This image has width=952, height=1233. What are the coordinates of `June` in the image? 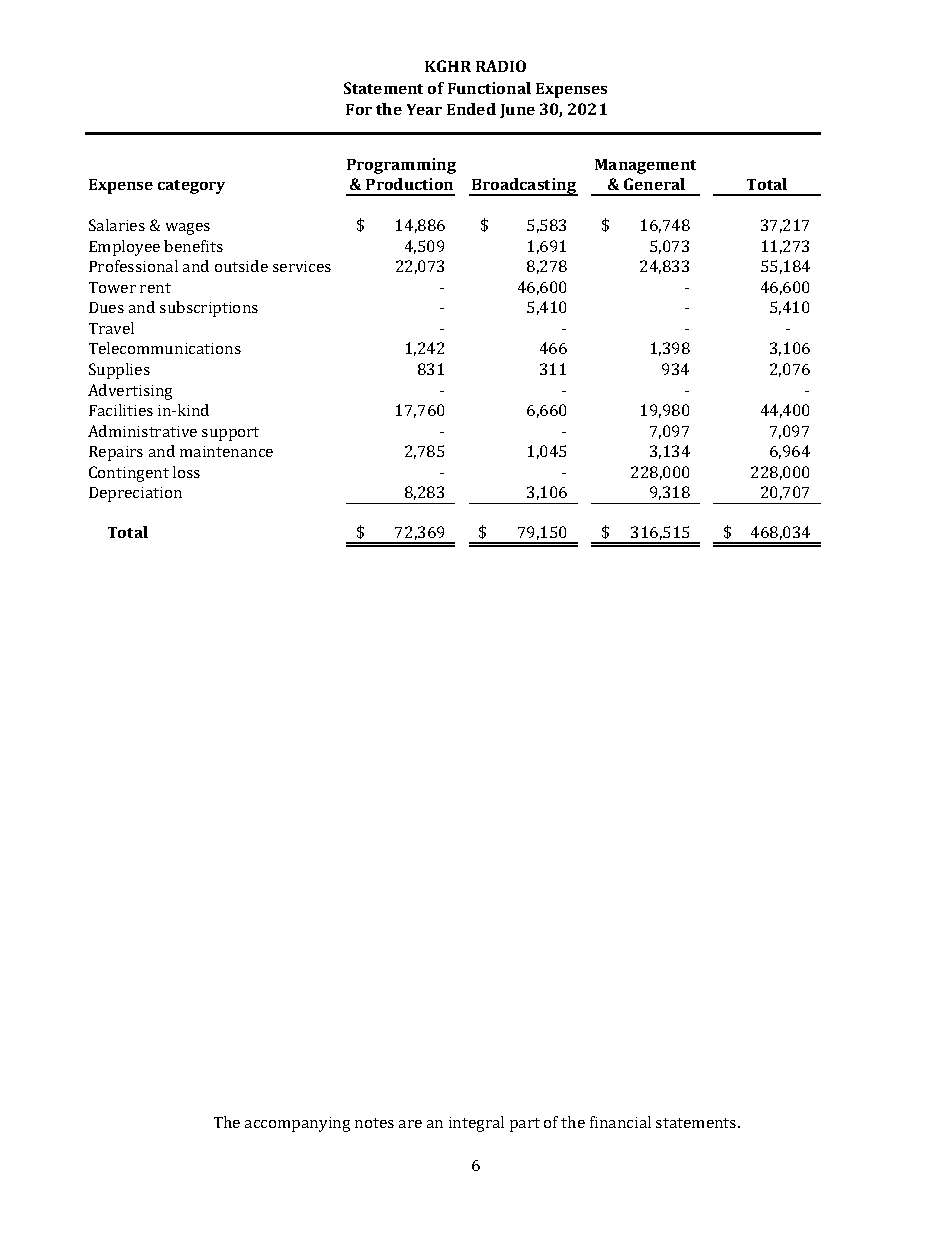 It's located at (517, 111).
